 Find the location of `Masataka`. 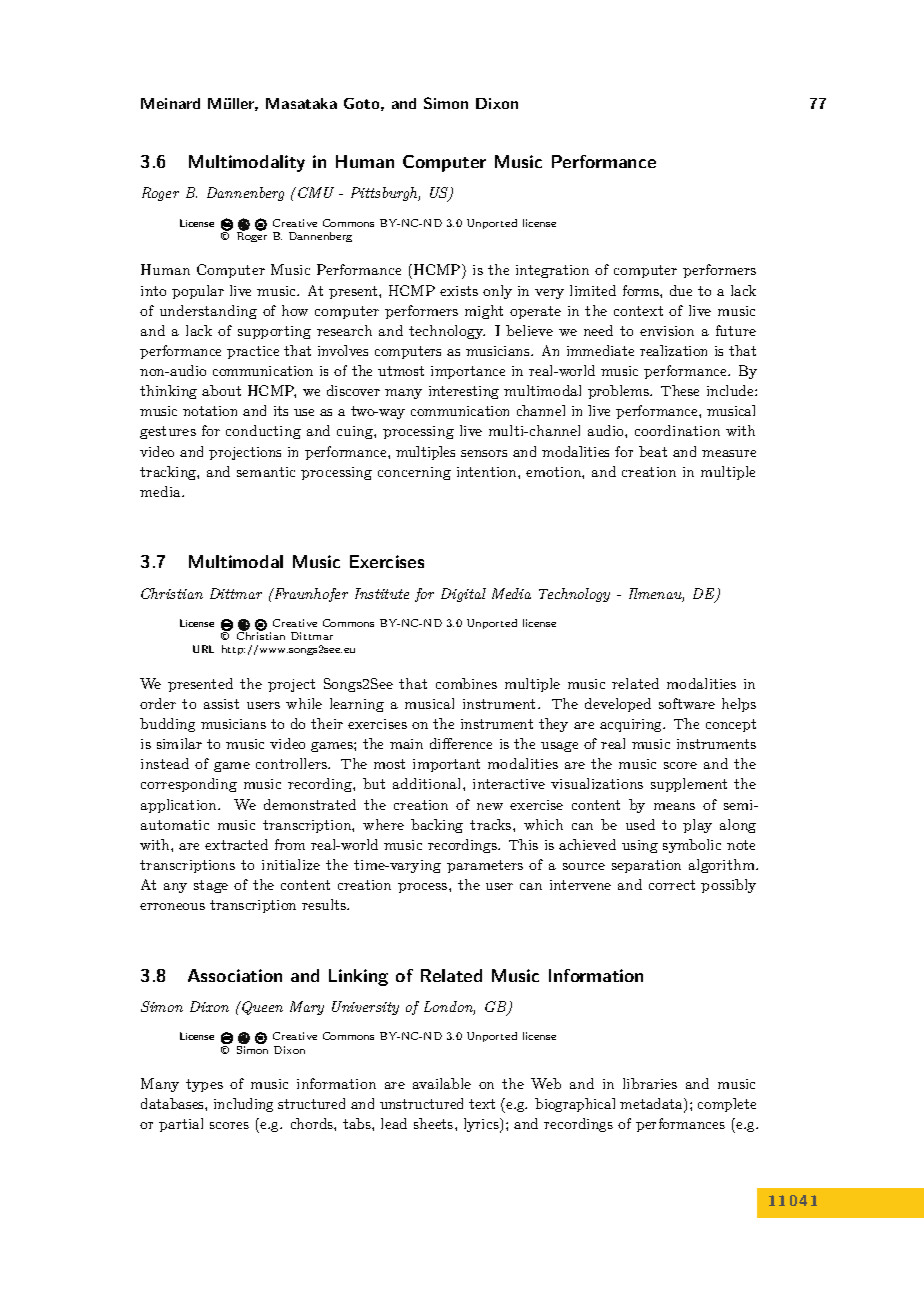

Masataka is located at coordinates (301, 103).
